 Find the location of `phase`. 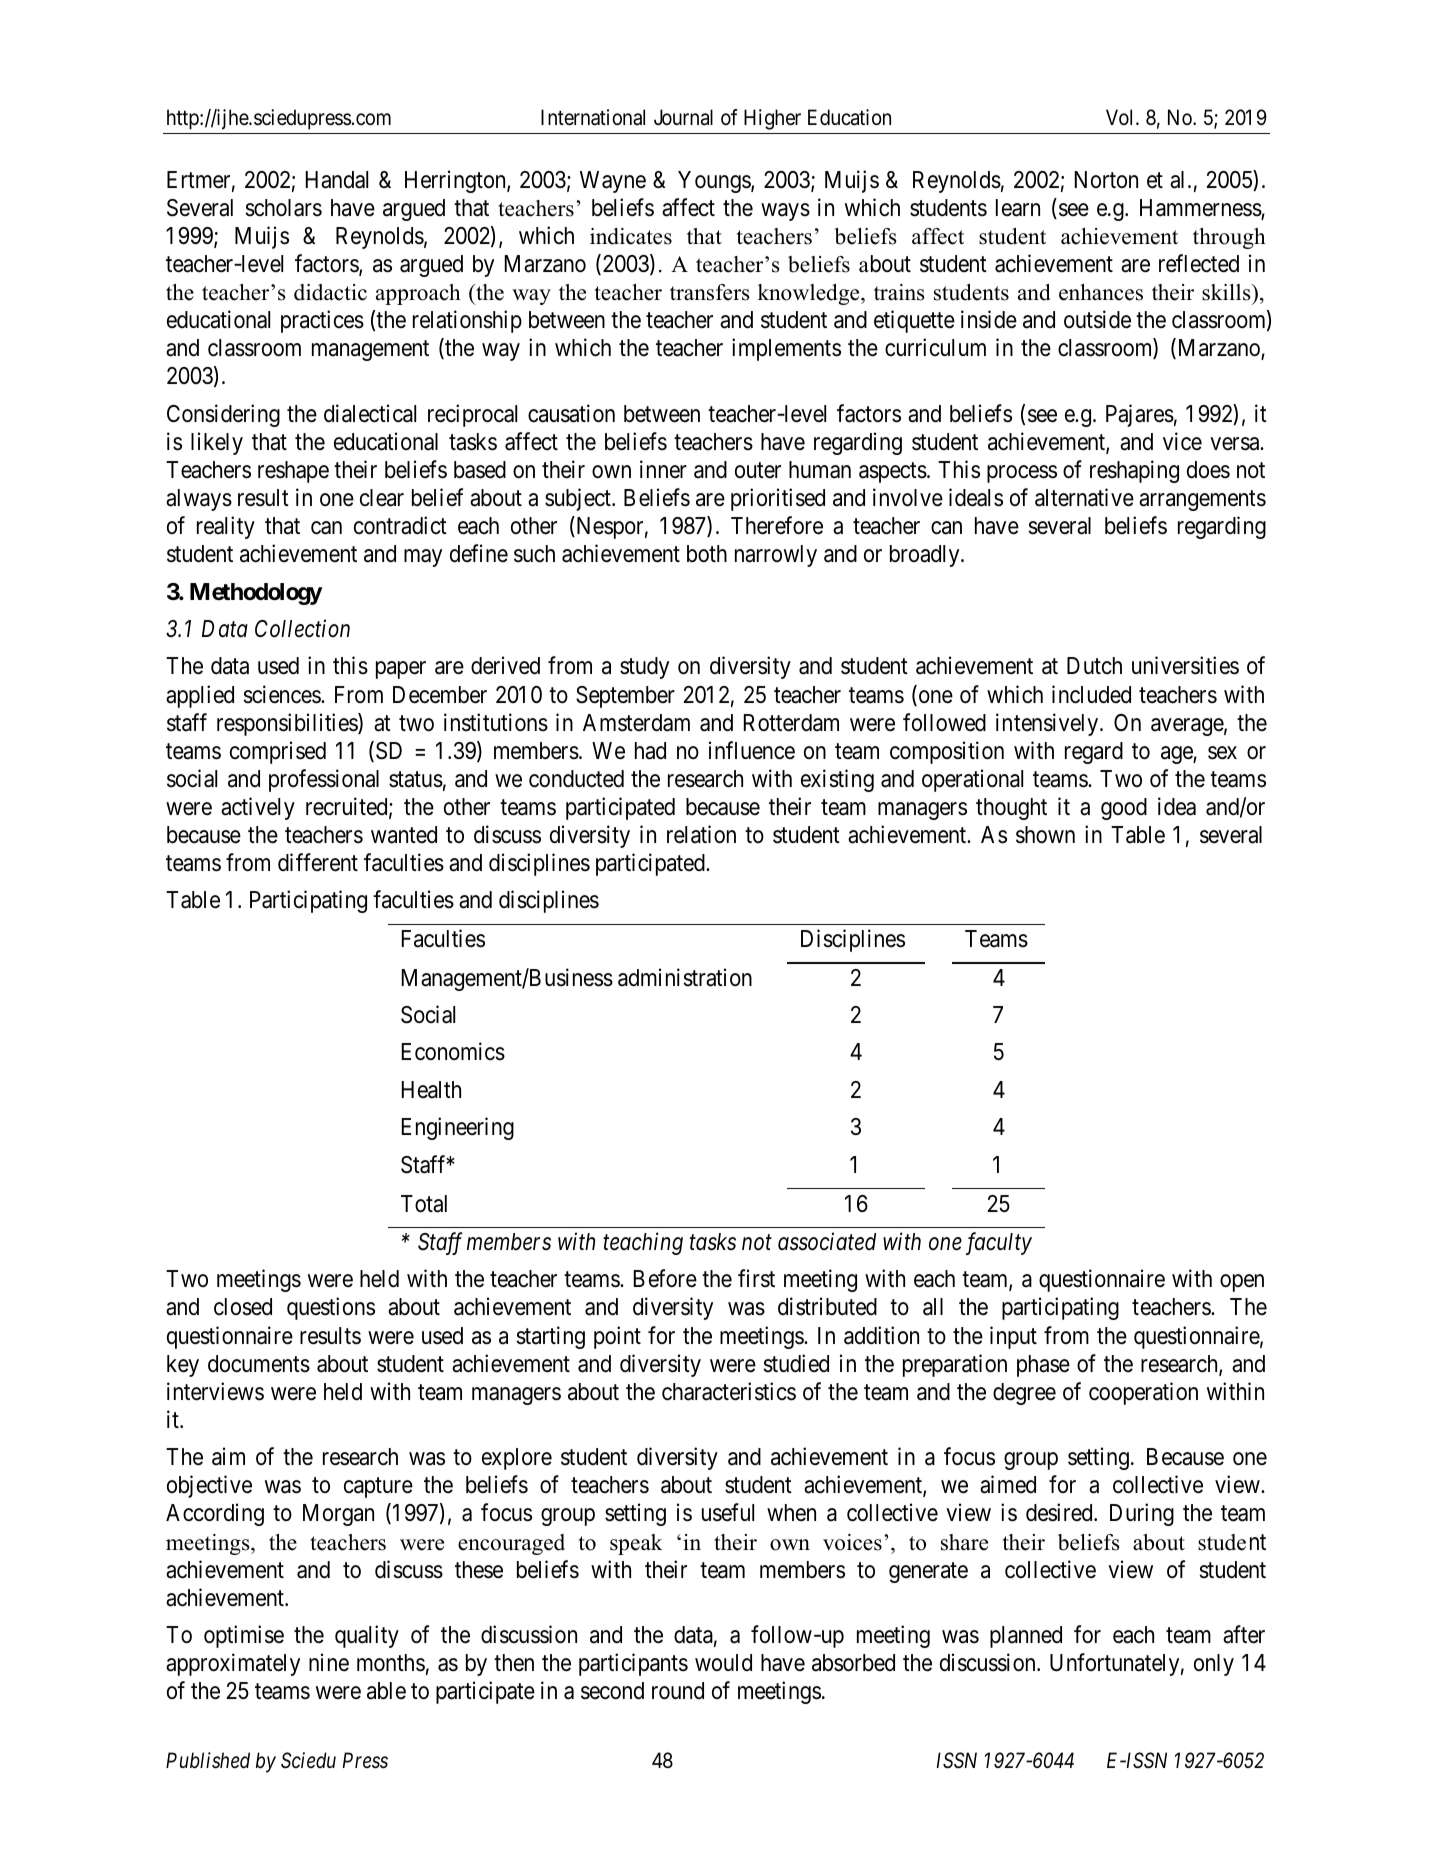

phase is located at coordinates (1043, 1366).
